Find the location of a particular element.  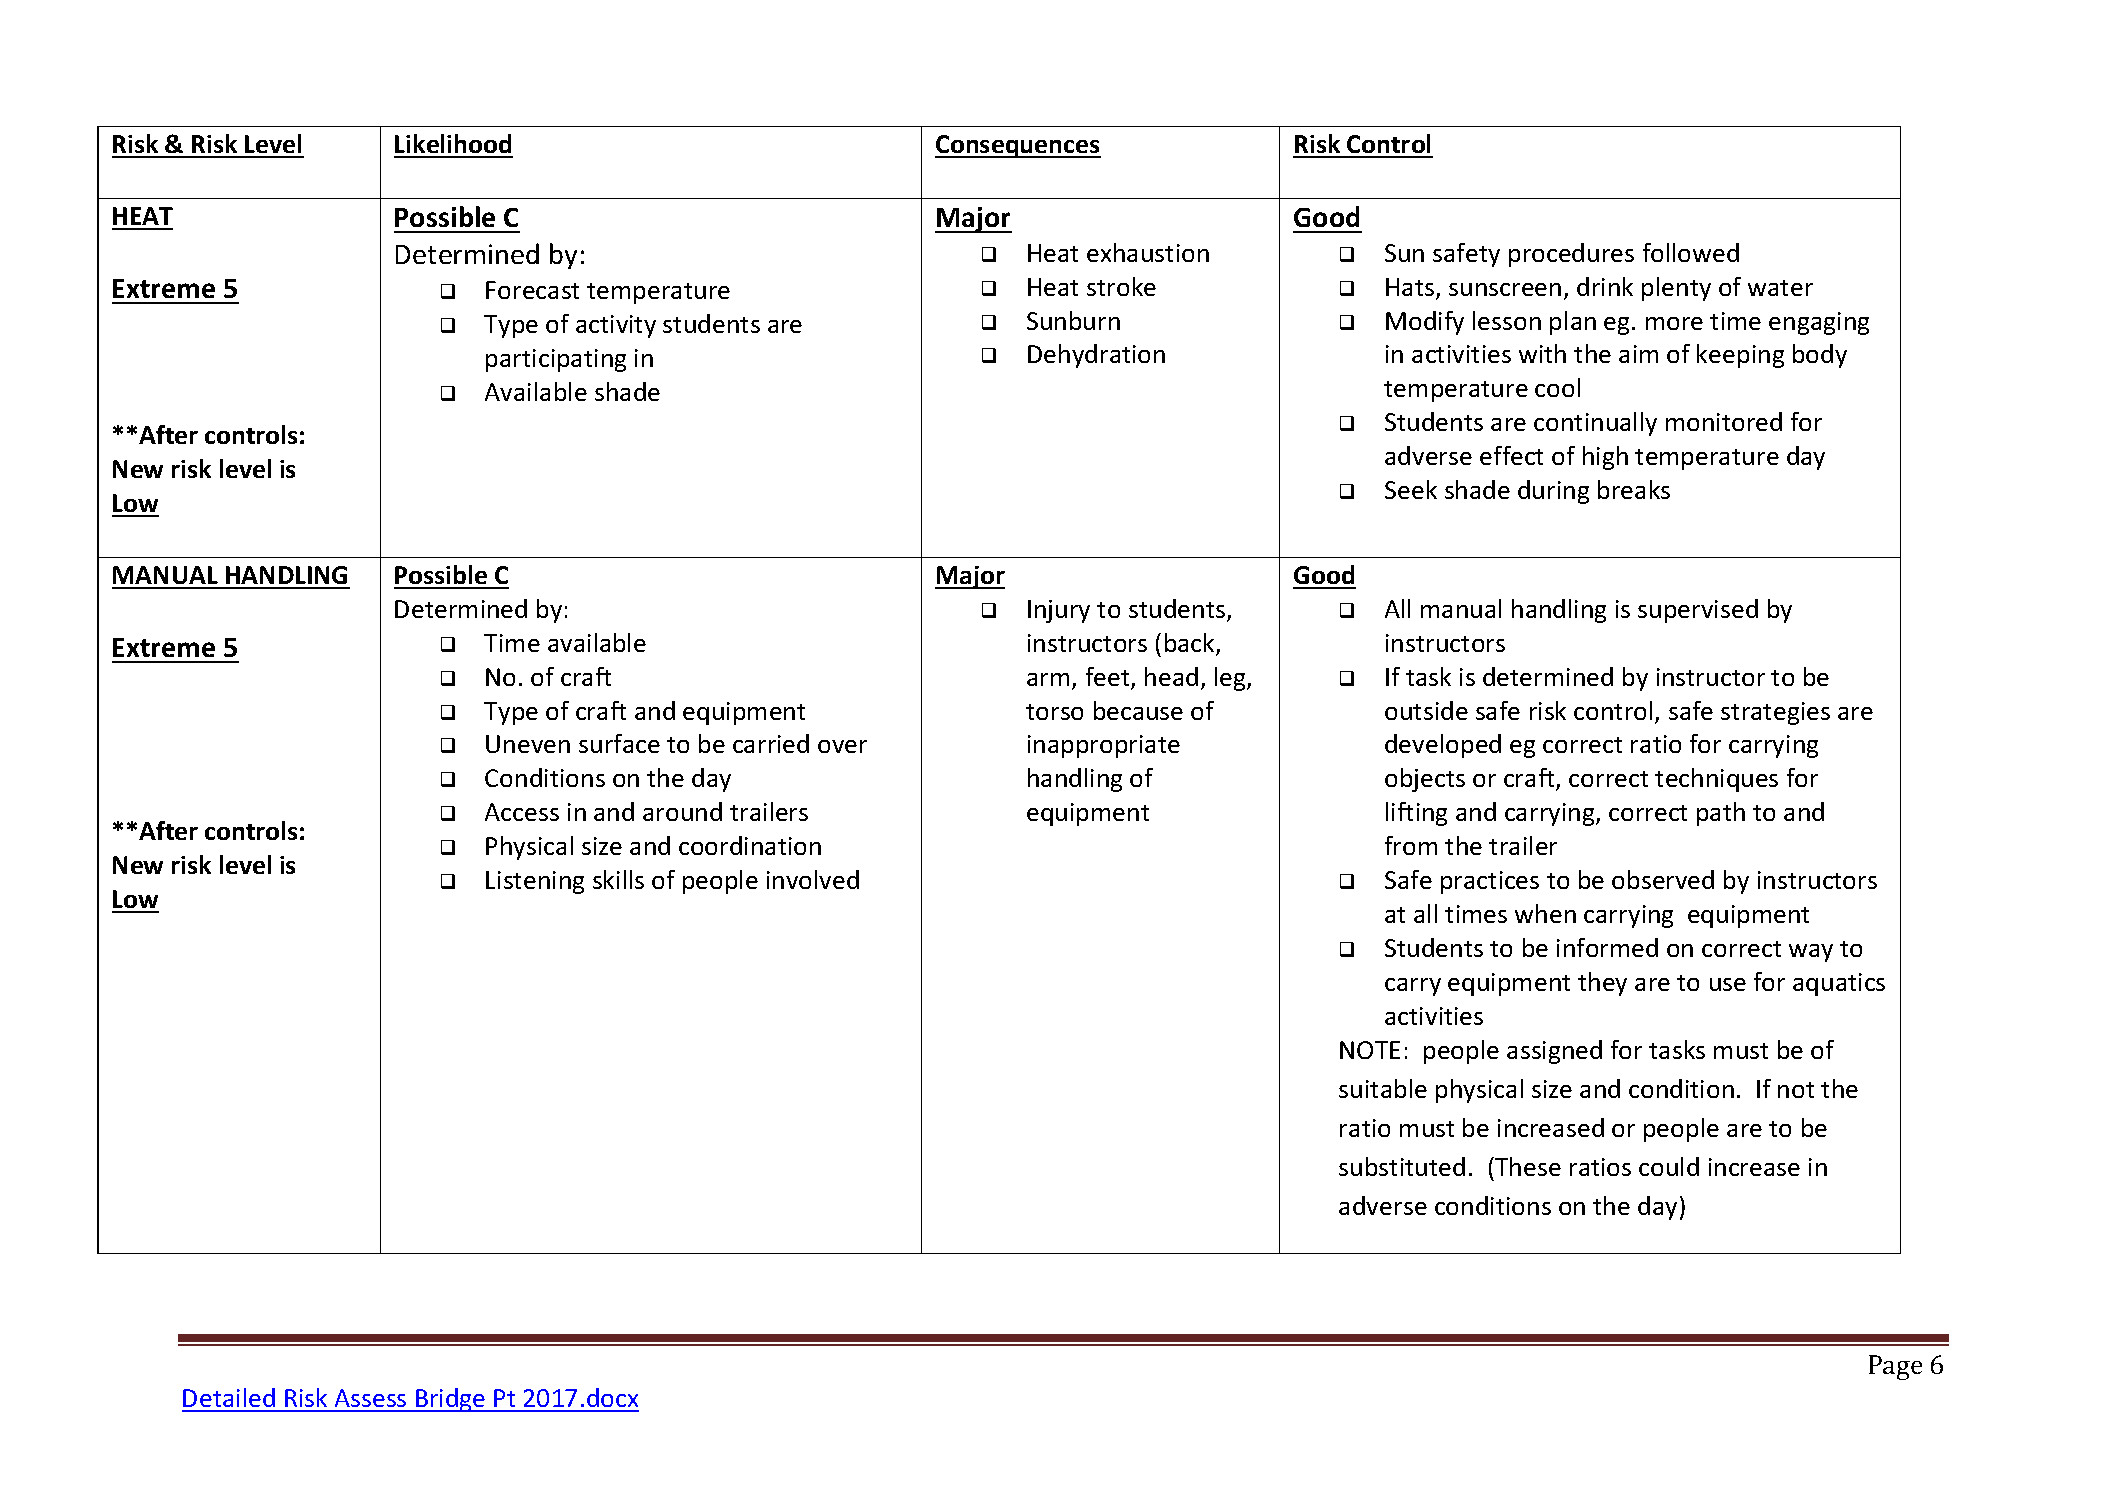

Injury is located at coordinates (1059, 611).
